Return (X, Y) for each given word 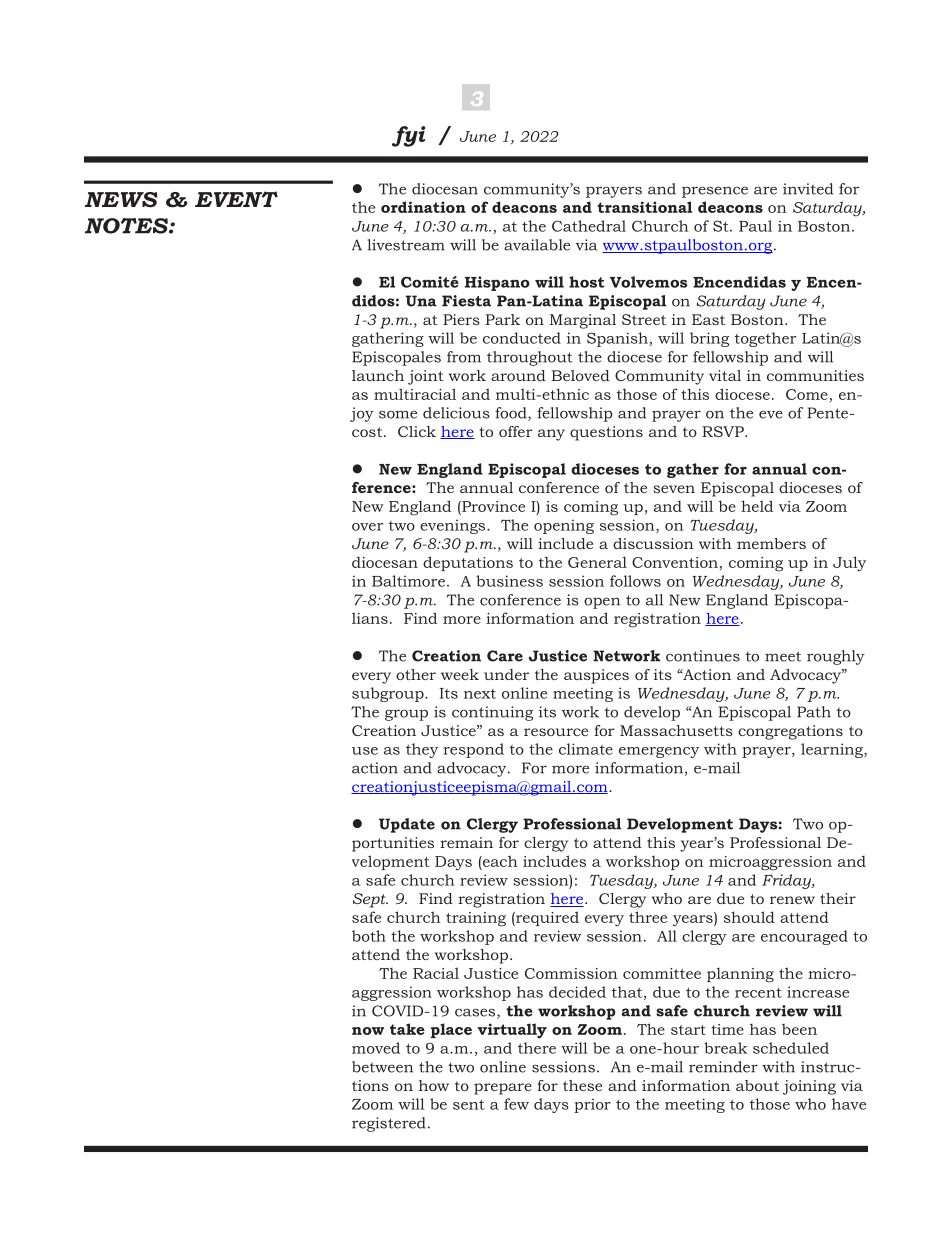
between (382, 1067)
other (416, 674)
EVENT (236, 199)
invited (808, 189)
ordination (423, 207)
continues (703, 656)
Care (505, 656)
